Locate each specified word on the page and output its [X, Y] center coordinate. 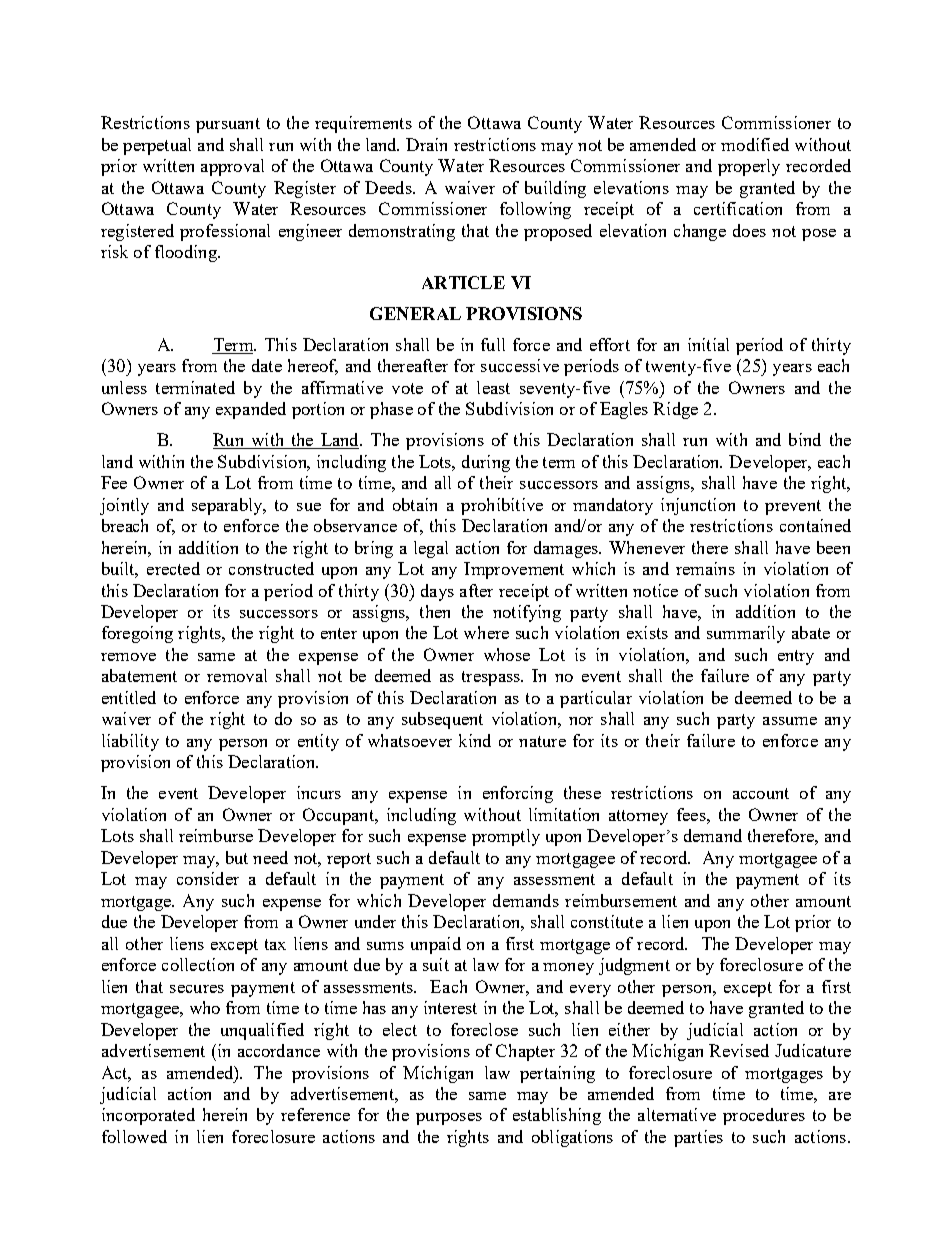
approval [232, 167]
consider [208, 878]
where [486, 632]
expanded [251, 410]
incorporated [148, 1116]
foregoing [137, 634]
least [493, 387]
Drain [426, 144]
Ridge [675, 410]
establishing [557, 1116]
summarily [746, 634]
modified [755, 144]
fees [692, 814]
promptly [506, 837]
